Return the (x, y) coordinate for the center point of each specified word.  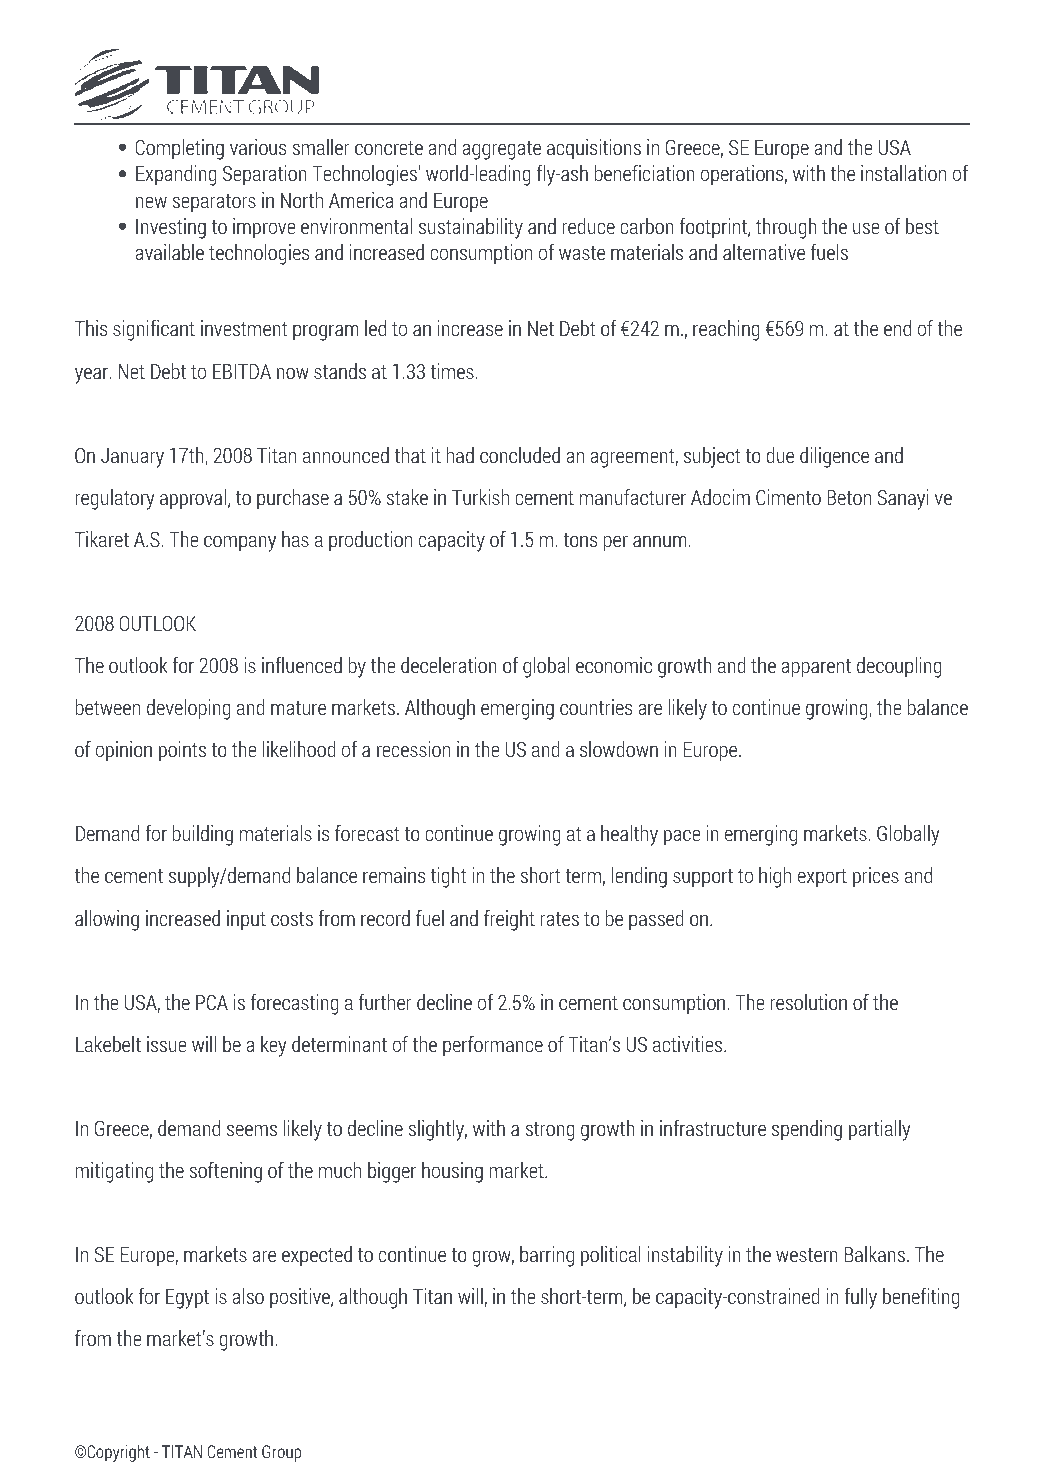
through (786, 228)
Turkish (480, 497)
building (203, 835)
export (822, 878)
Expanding (176, 175)
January (132, 458)
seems (252, 1130)
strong (550, 1131)
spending (807, 1130)
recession (413, 749)
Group (281, 1453)
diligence (834, 457)
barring (547, 1256)
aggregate (502, 150)
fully (860, 1298)
